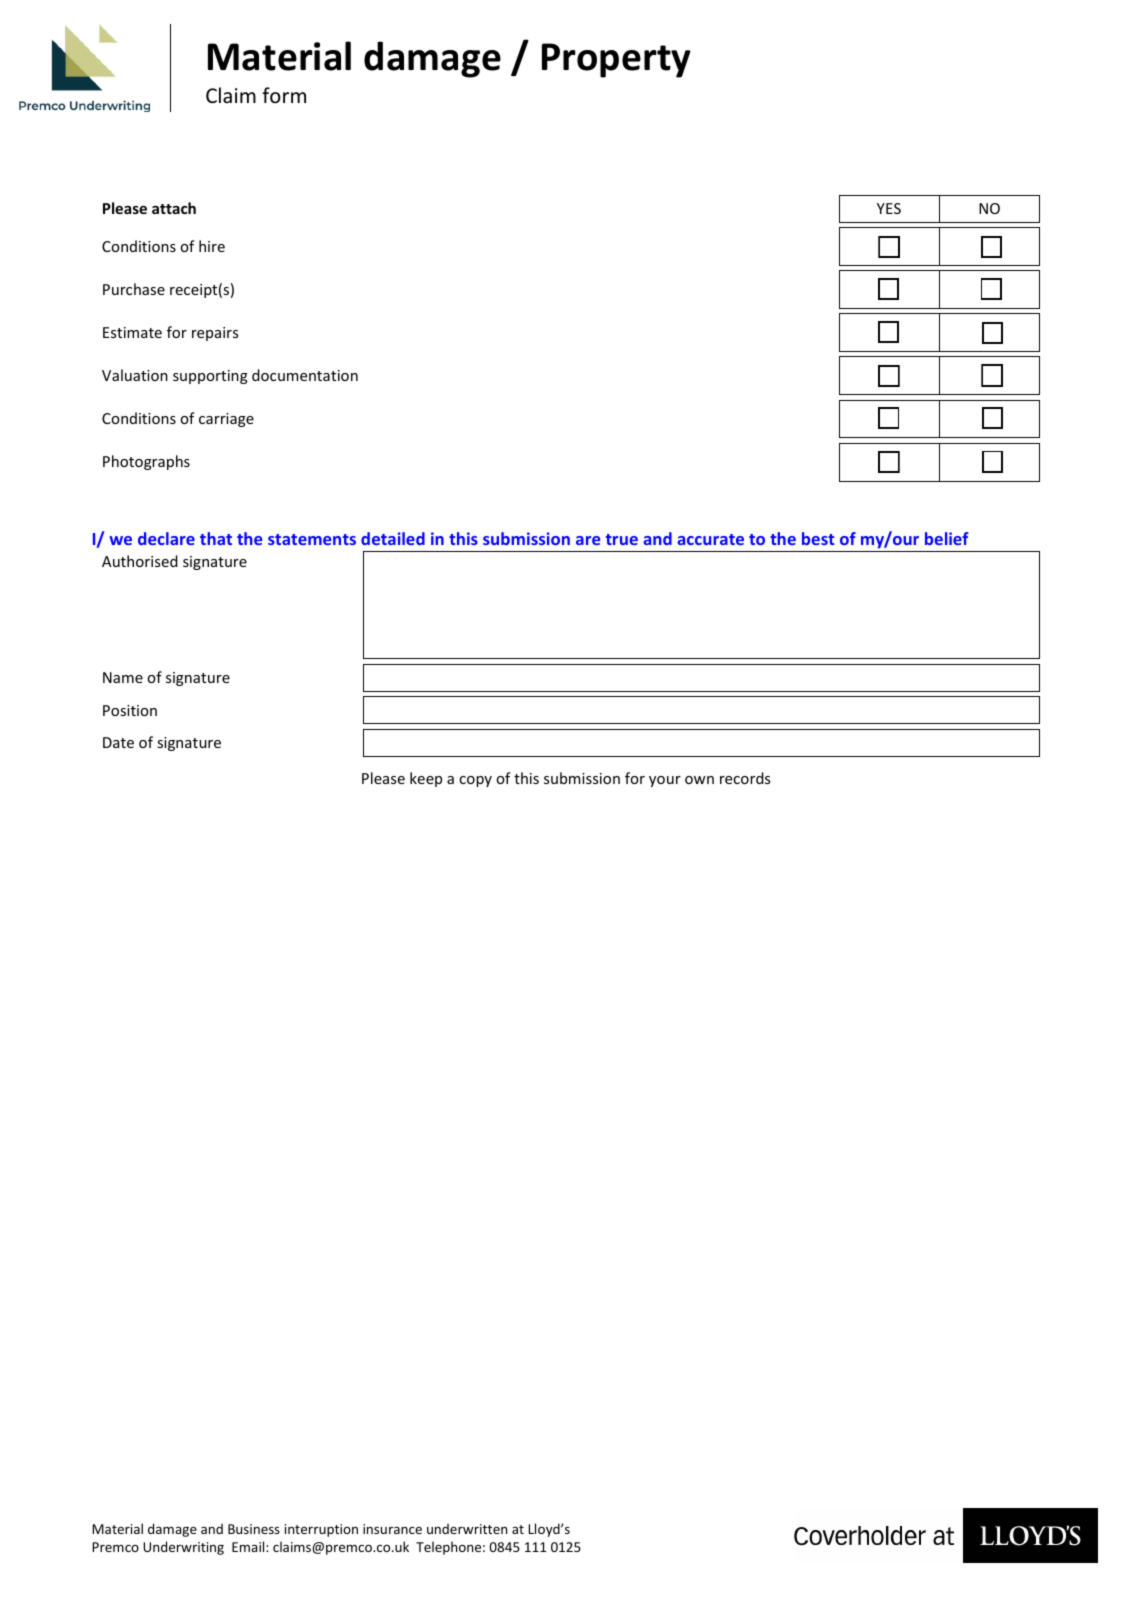 Image resolution: width=1132 pixels, height=1600 pixels. Describe the element at coordinates (467, 1528) in the screenshot. I see `underwritten` at that location.
